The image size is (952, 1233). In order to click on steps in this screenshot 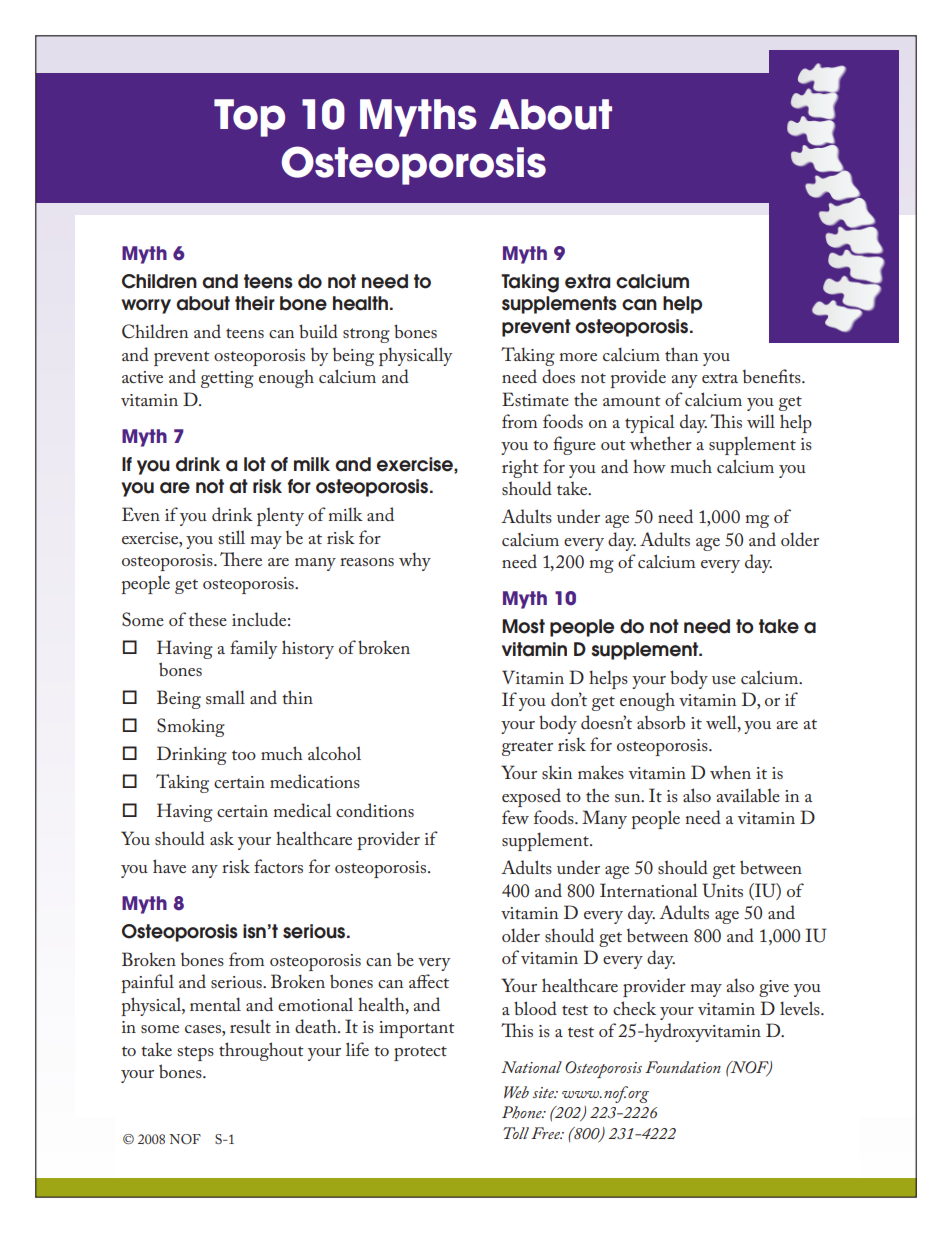, I will do `click(196, 1053)`.
